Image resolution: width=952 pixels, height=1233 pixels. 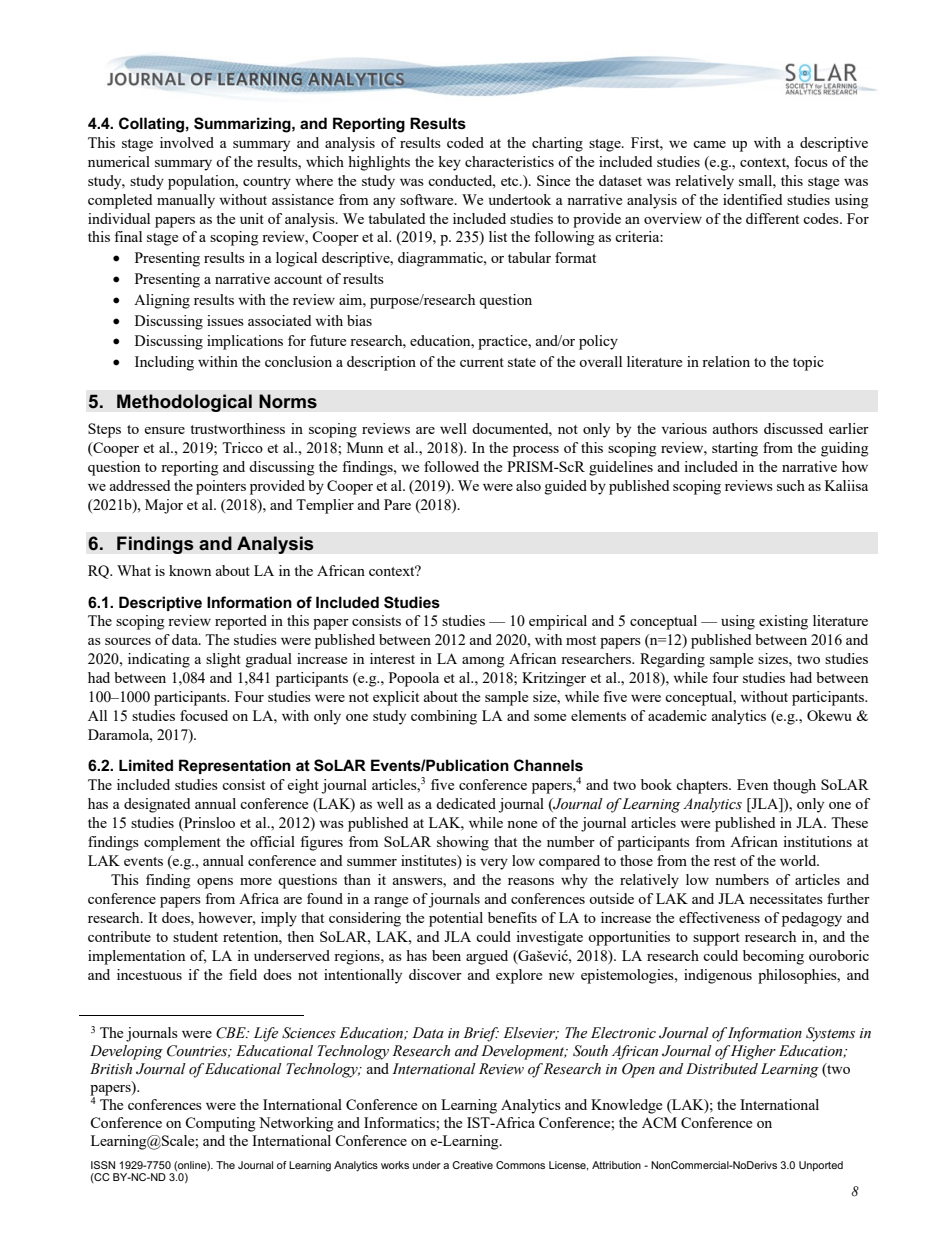 I want to click on population, so click(x=202, y=182).
